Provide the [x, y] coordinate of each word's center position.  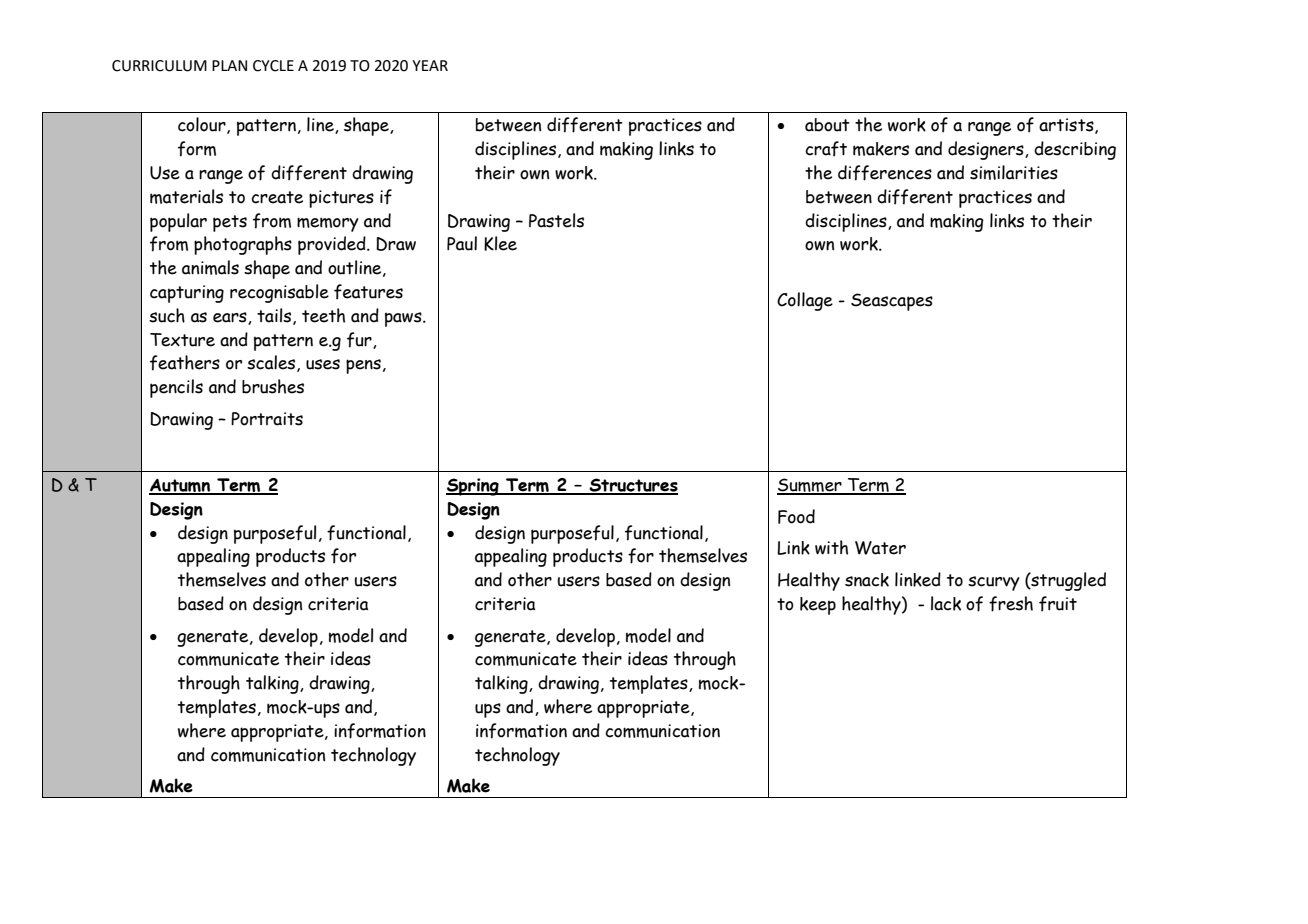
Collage [805, 301]
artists [1067, 126]
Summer [810, 486]
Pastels [556, 220]
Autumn [180, 486]
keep [818, 606]
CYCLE [273, 66]
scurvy [994, 583]
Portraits [267, 419]
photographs [243, 245]
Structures [632, 486]
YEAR [430, 65]
